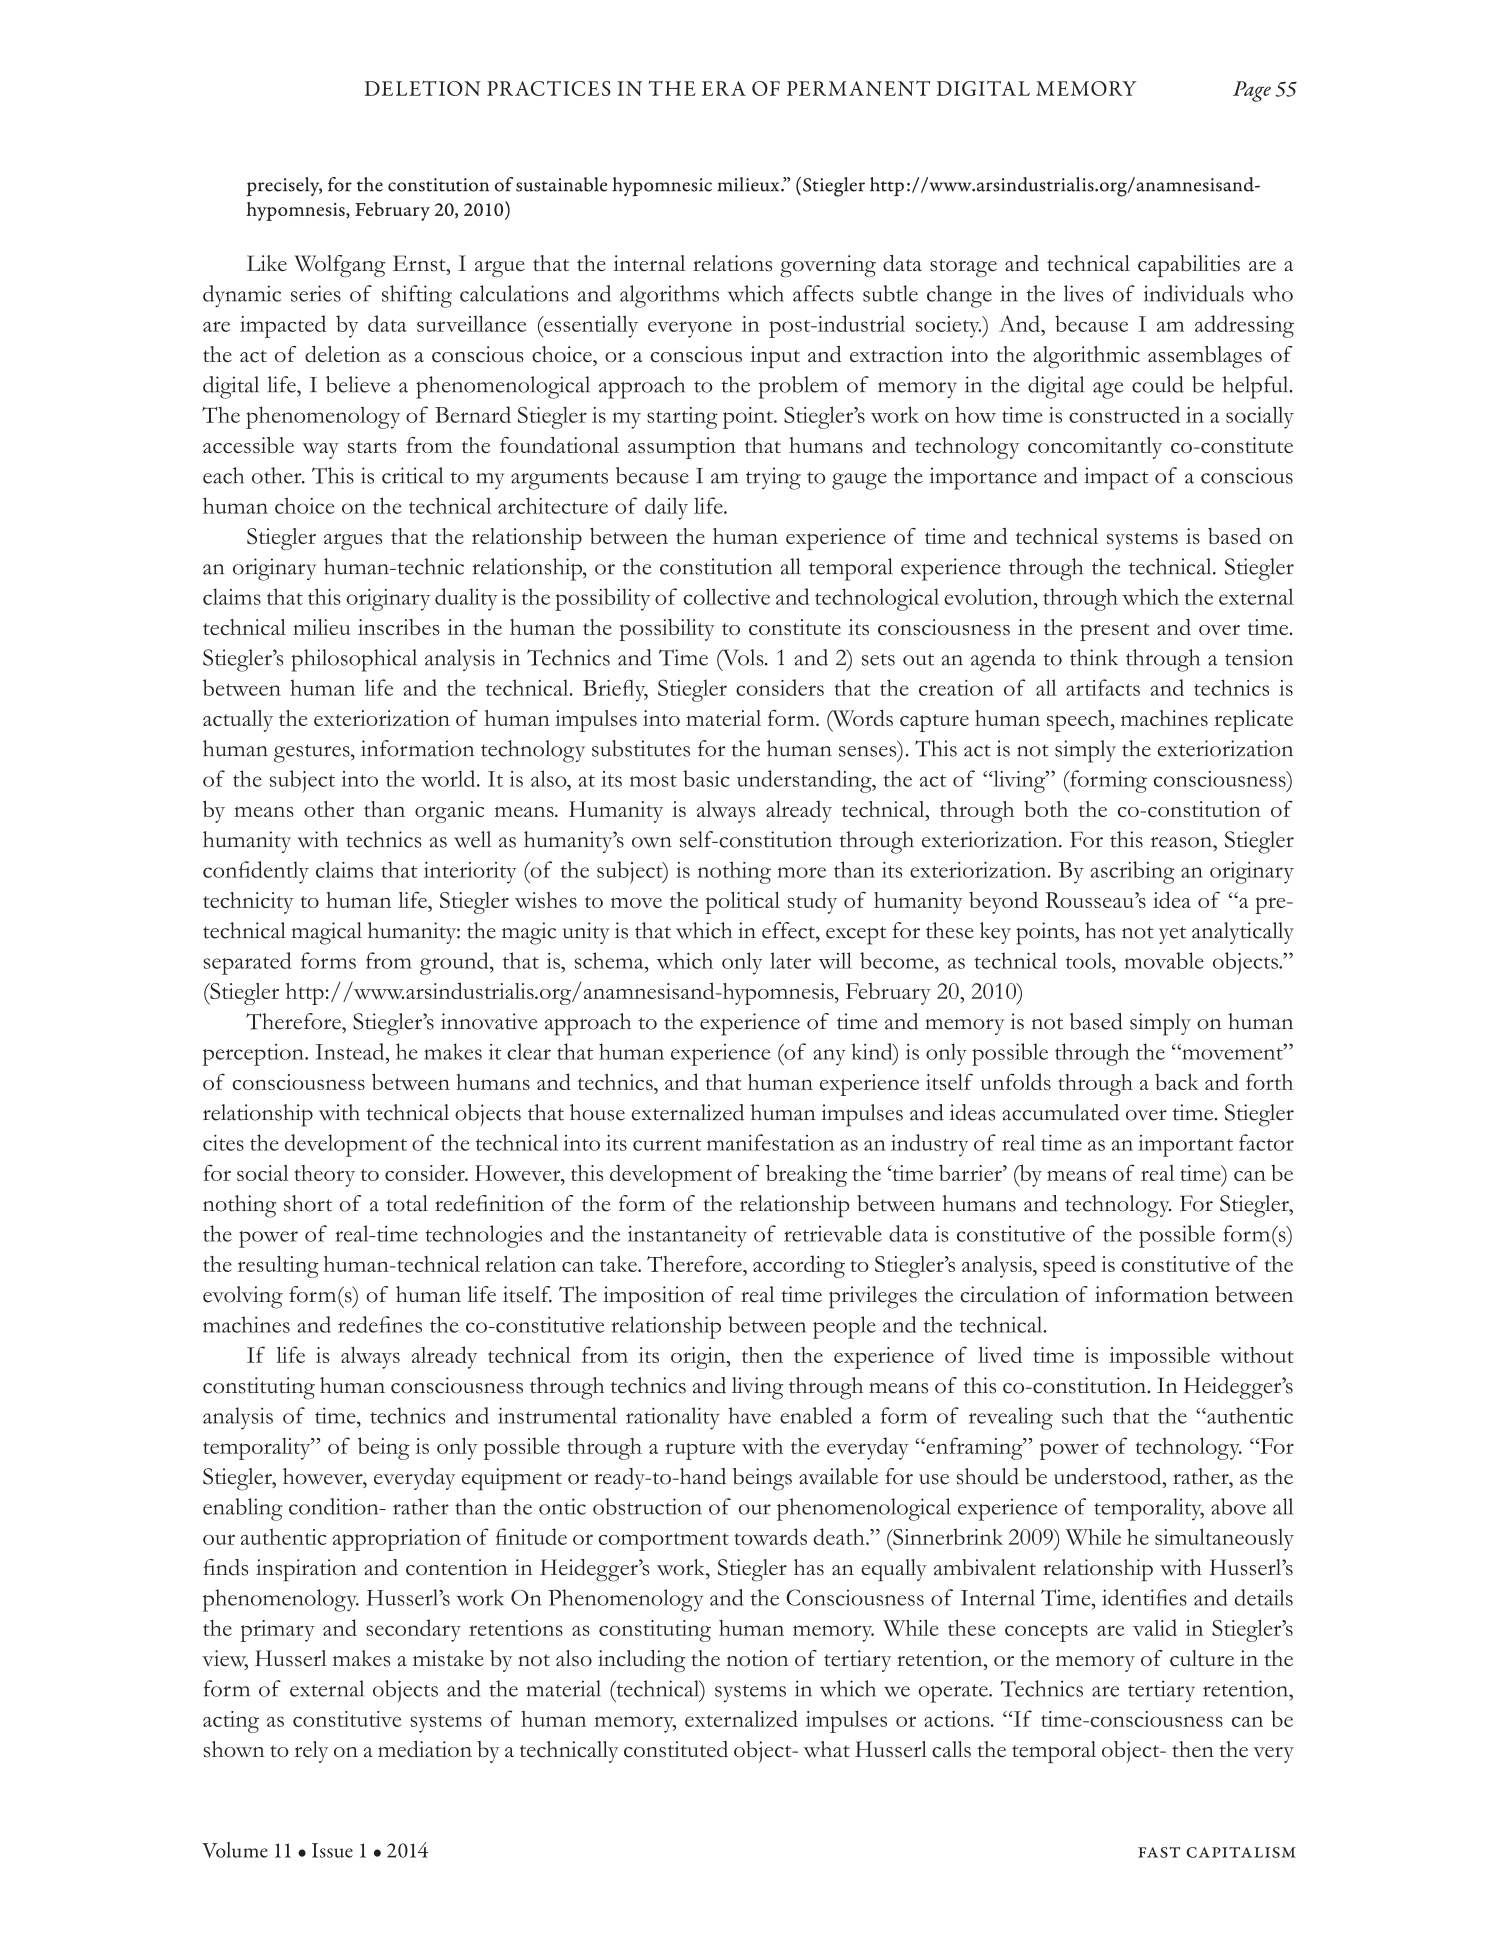 Image resolution: width=1496 pixels, height=1937 pixels. I want to click on Wolfgang, so click(340, 266).
